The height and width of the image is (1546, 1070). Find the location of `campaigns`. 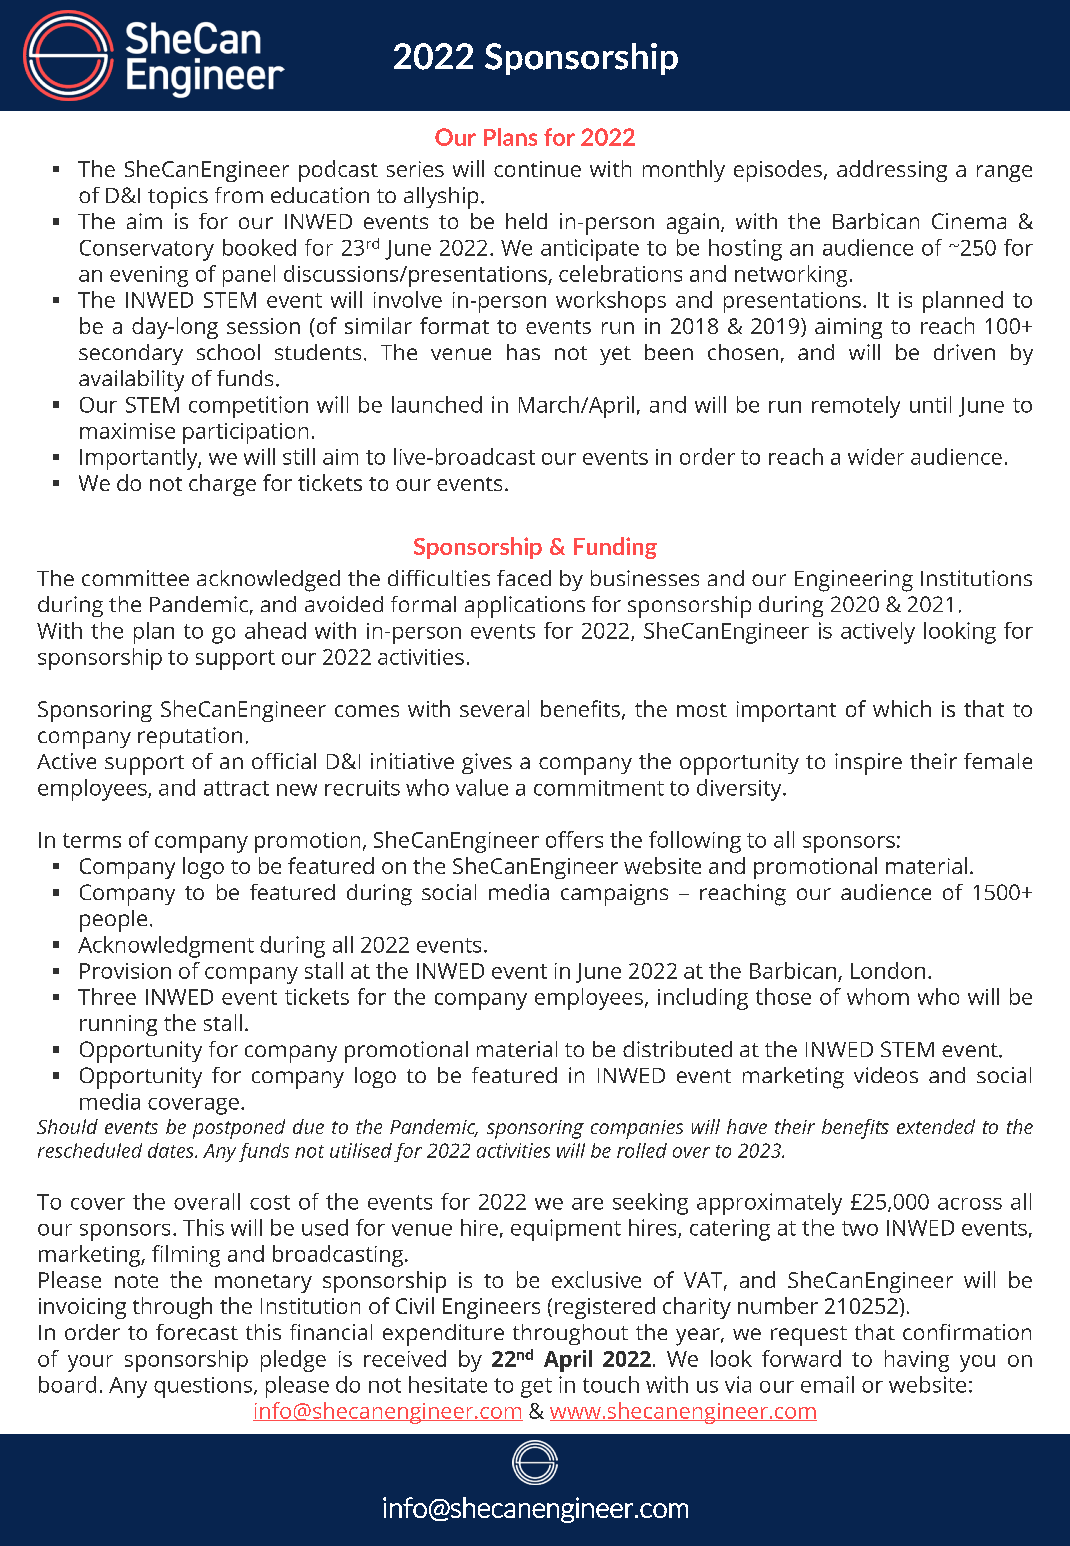

campaigns is located at coordinates (614, 895).
